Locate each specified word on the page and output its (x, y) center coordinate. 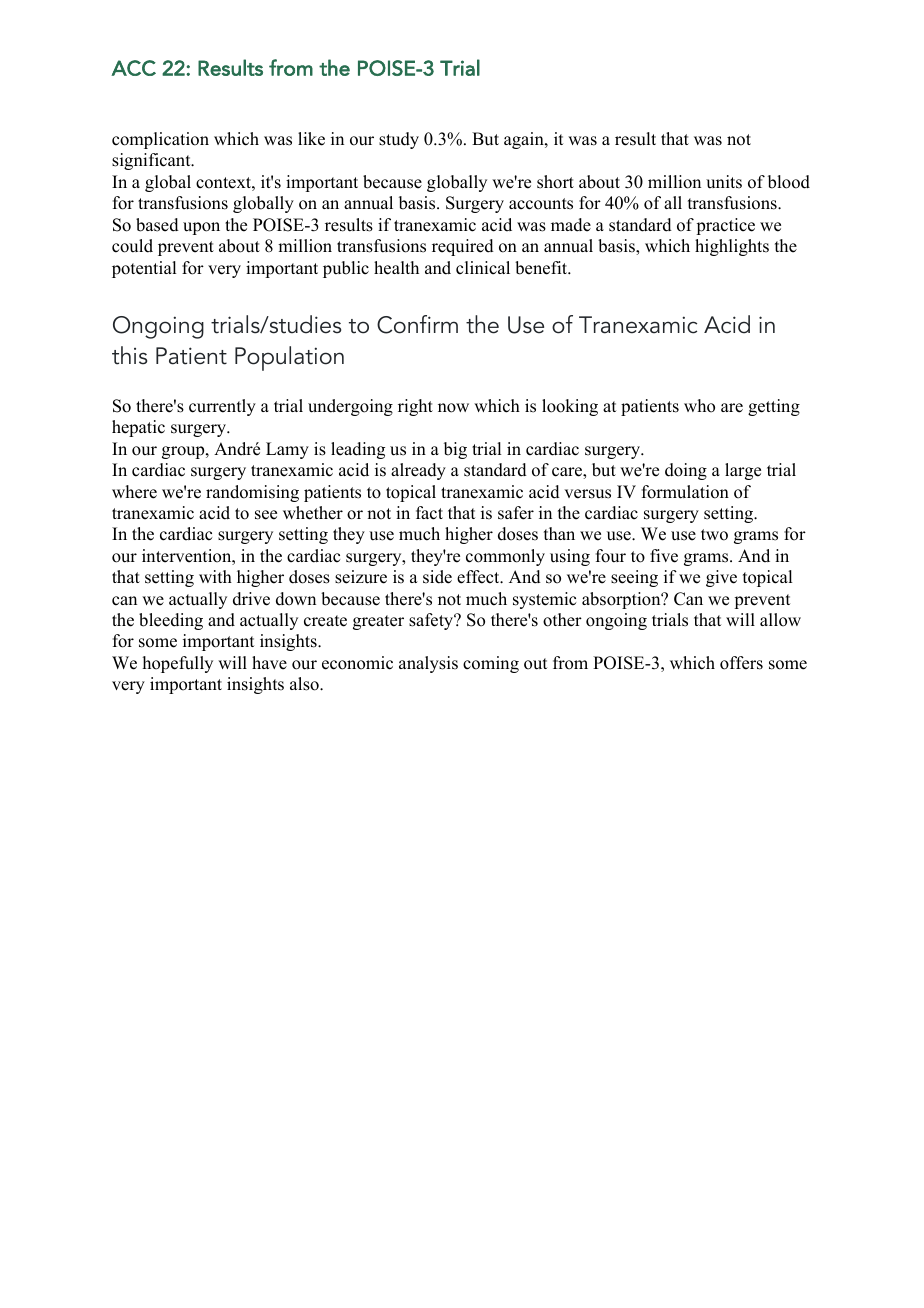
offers (741, 663)
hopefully (178, 664)
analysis (428, 664)
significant (152, 161)
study (399, 140)
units (724, 182)
